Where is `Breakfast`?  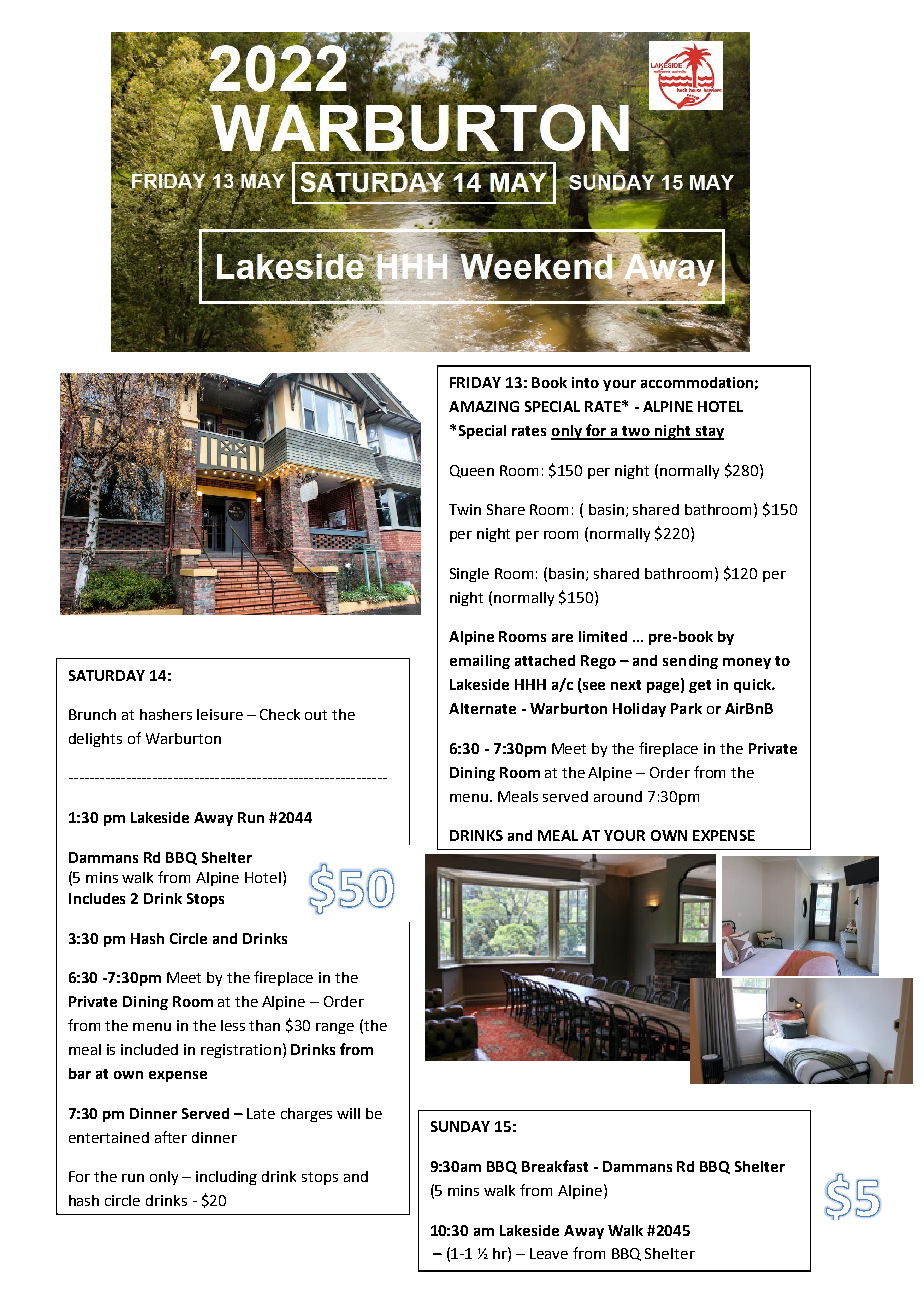
Breakfast is located at coordinates (555, 1166).
